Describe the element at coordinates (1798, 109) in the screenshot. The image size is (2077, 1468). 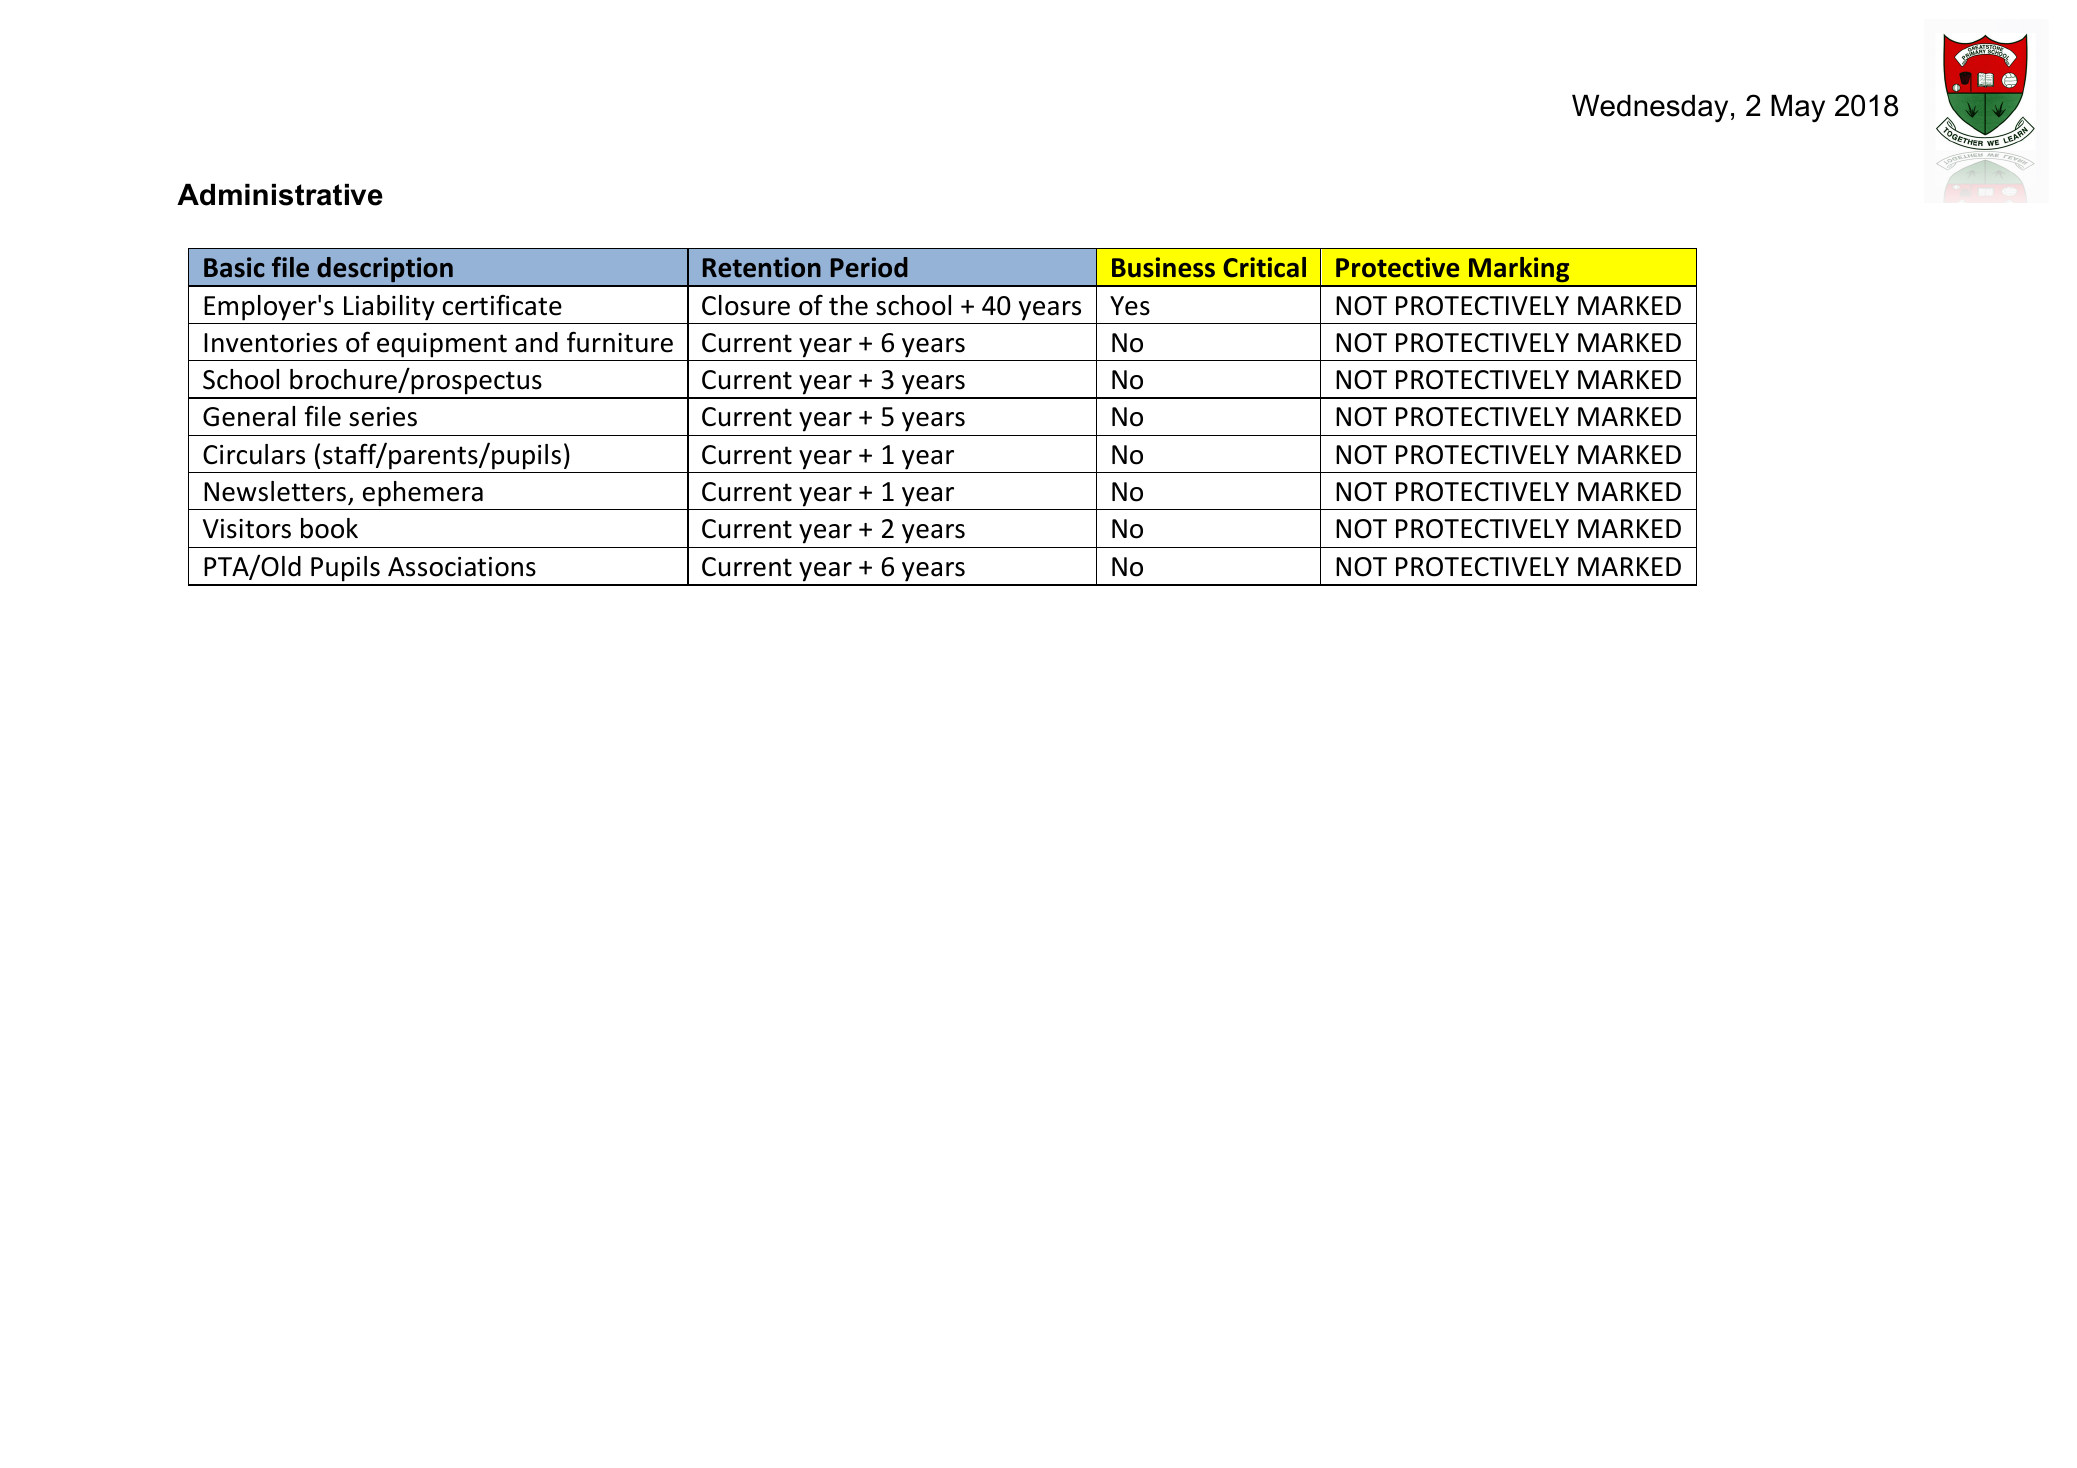
I see `May` at that location.
